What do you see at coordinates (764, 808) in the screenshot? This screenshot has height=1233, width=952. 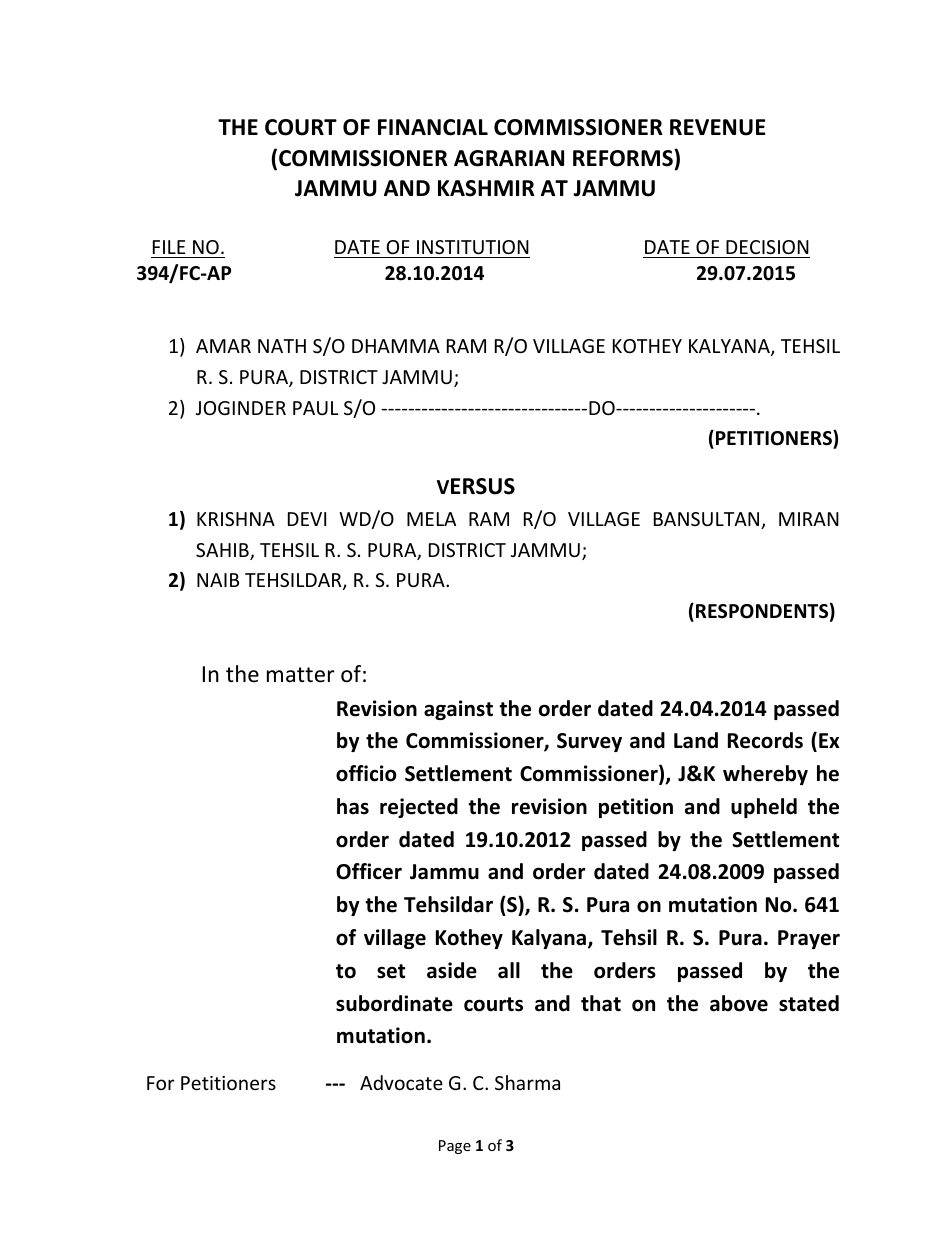 I see `upheld` at bounding box center [764, 808].
